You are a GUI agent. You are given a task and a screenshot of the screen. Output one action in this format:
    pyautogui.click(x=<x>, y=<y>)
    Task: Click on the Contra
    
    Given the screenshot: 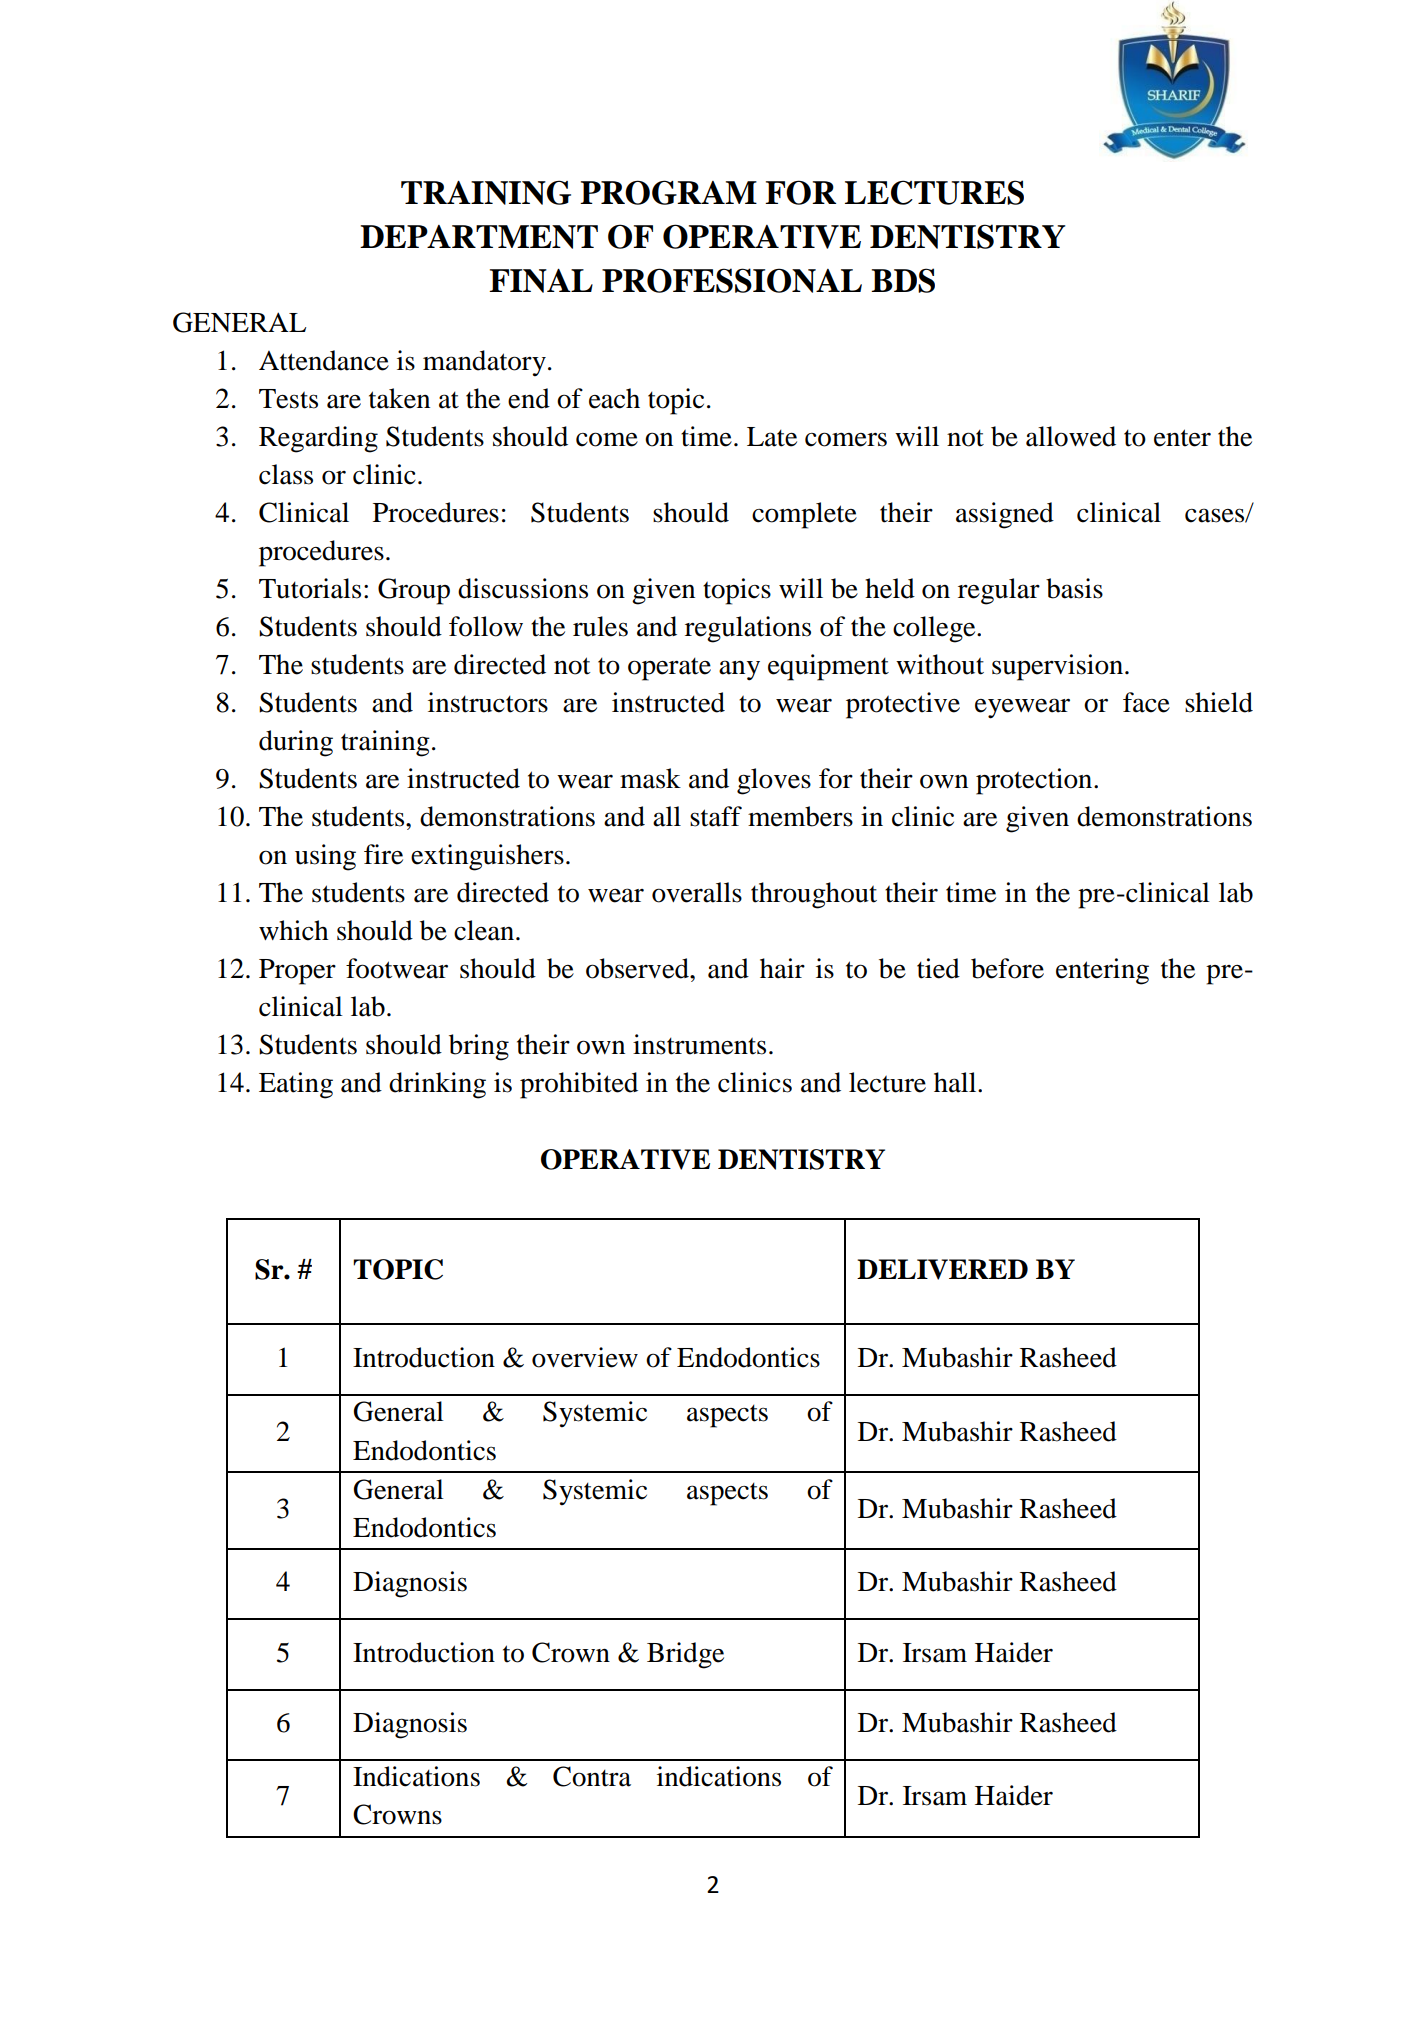 What is the action you would take?
    pyautogui.click(x=592, y=1776)
